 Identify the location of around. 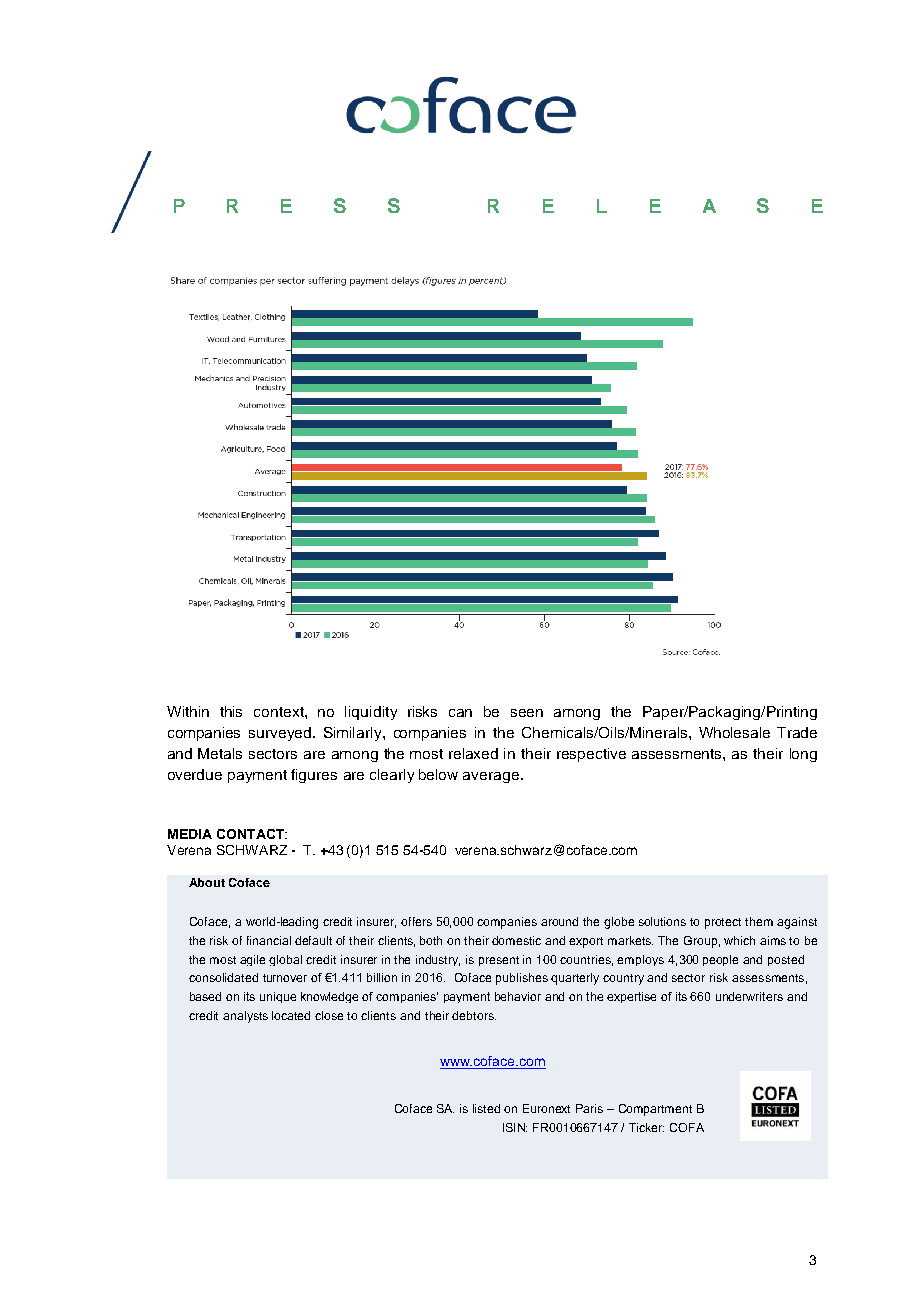
(559, 921).
